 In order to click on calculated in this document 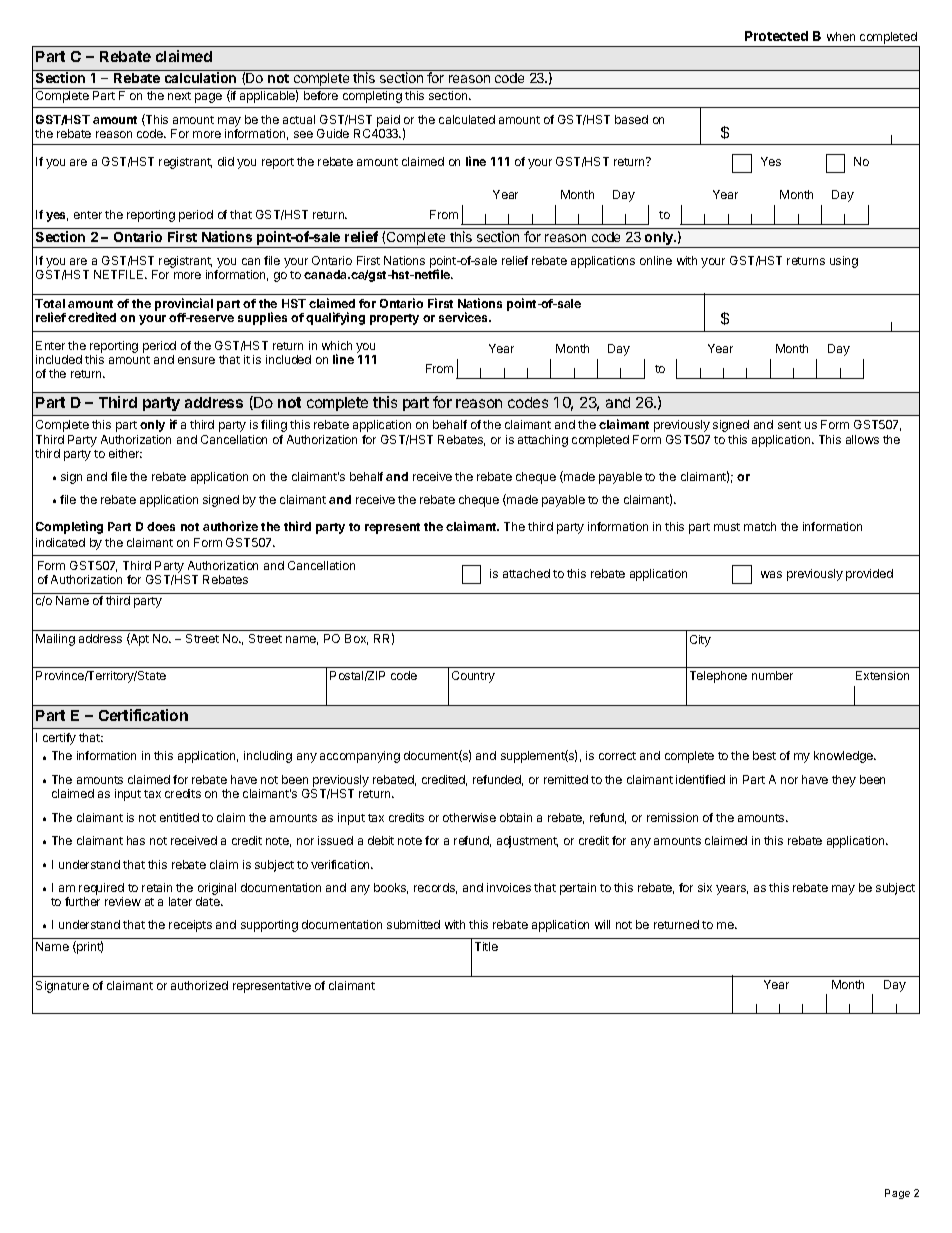, I will do `click(467, 119)`.
